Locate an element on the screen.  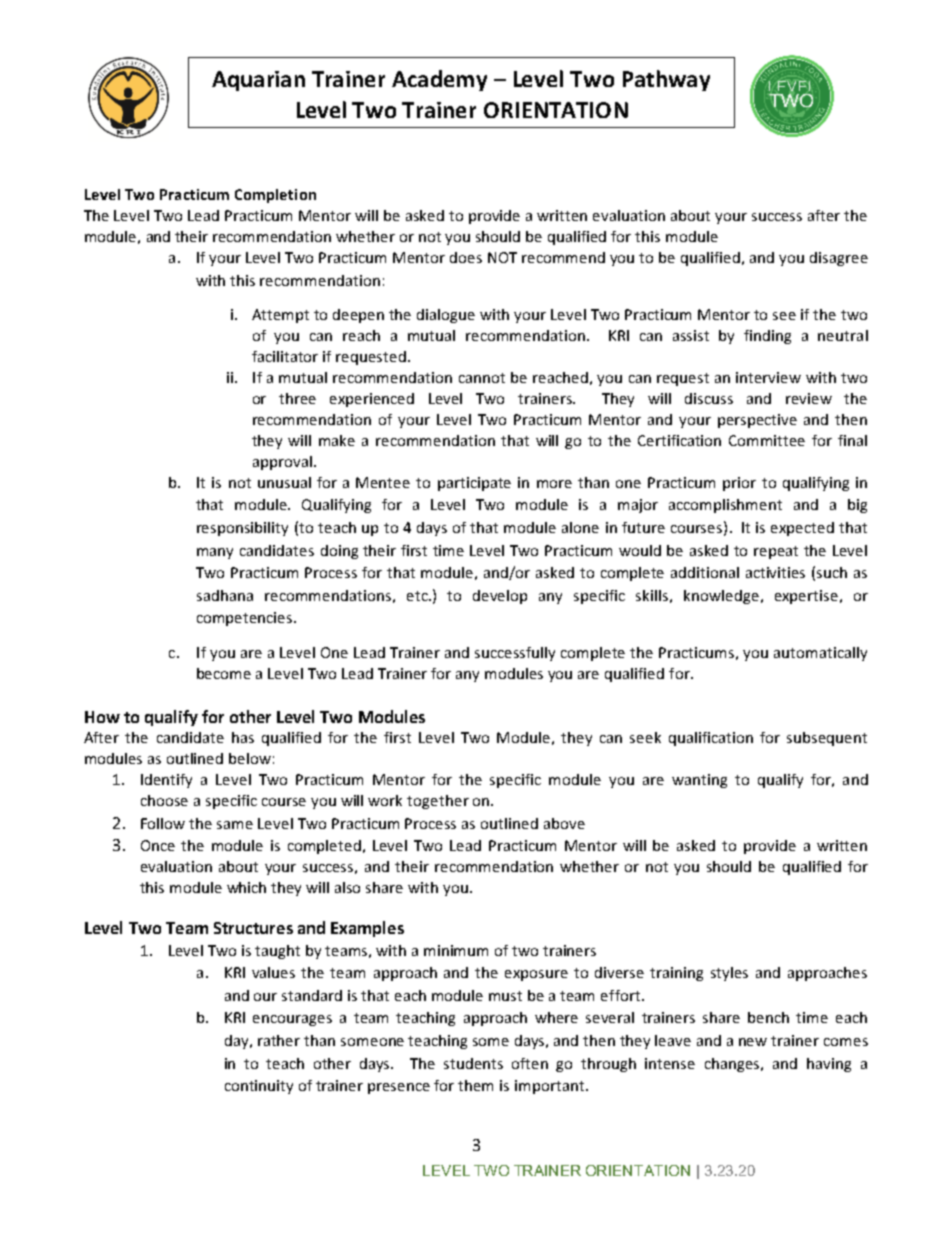
responsibility is located at coordinates (242, 529).
